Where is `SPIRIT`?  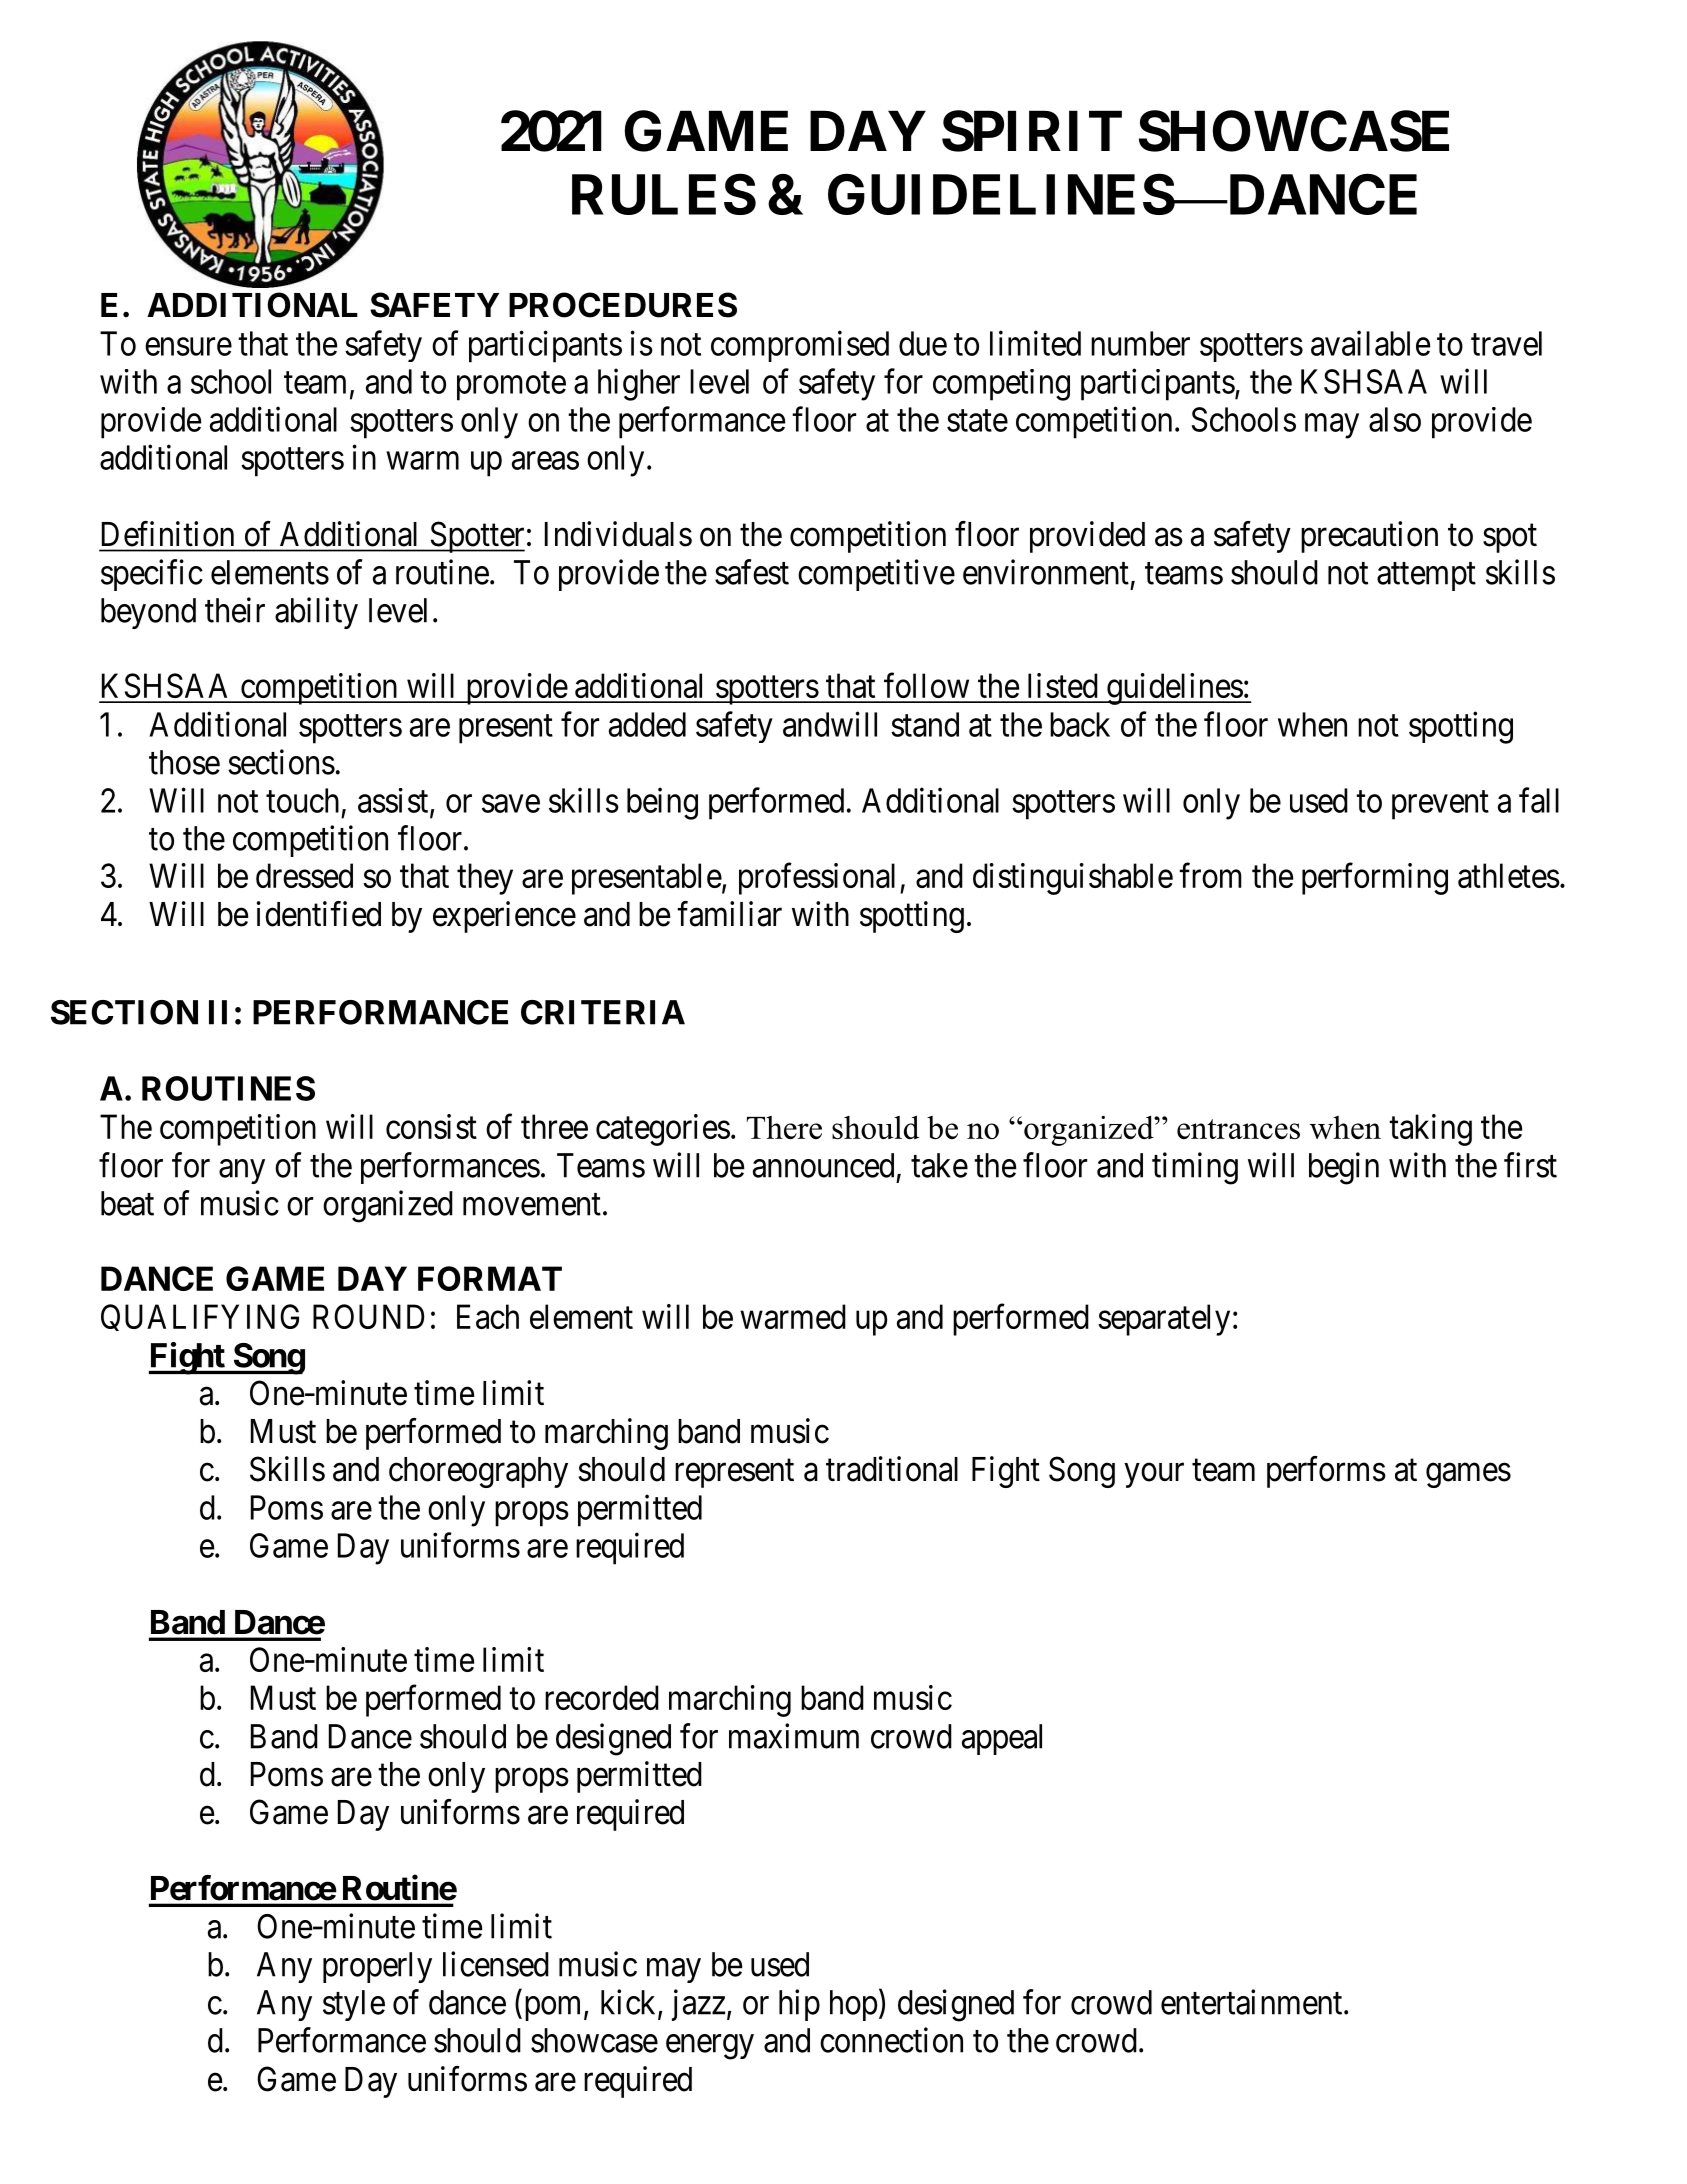 SPIRIT is located at coordinates (1032, 131).
